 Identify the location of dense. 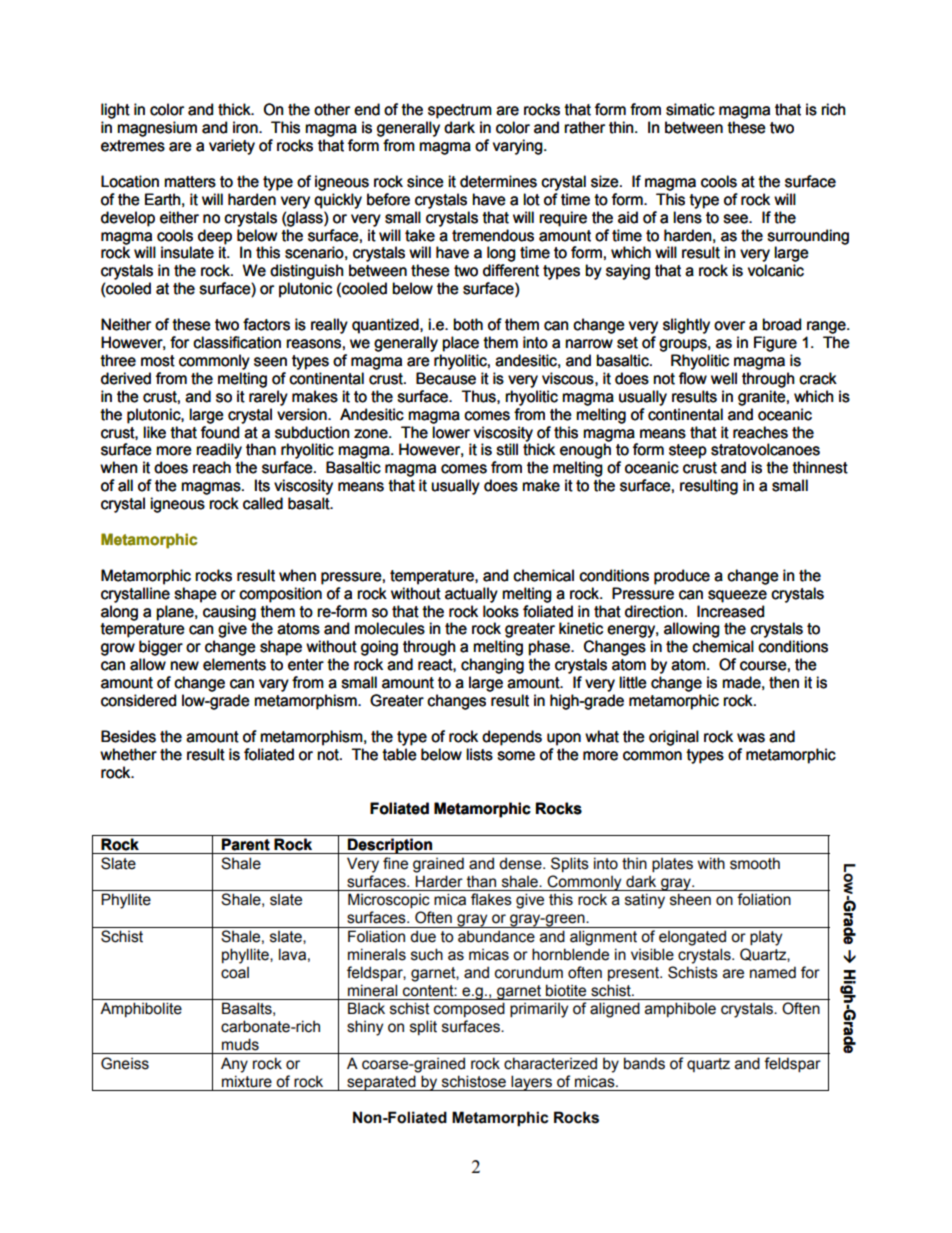
(521, 863).
